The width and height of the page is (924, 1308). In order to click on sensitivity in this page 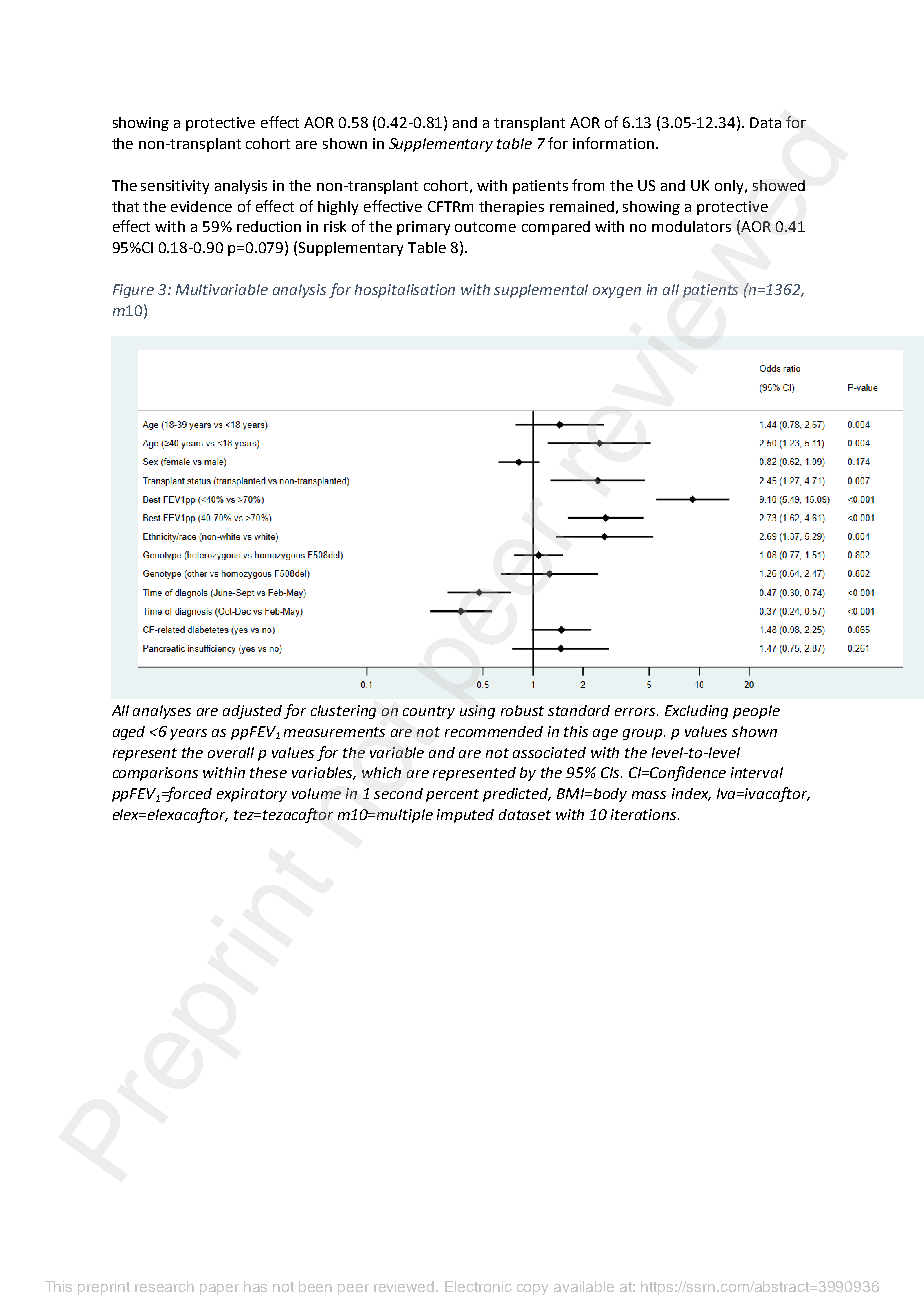, I will do `click(175, 187)`.
